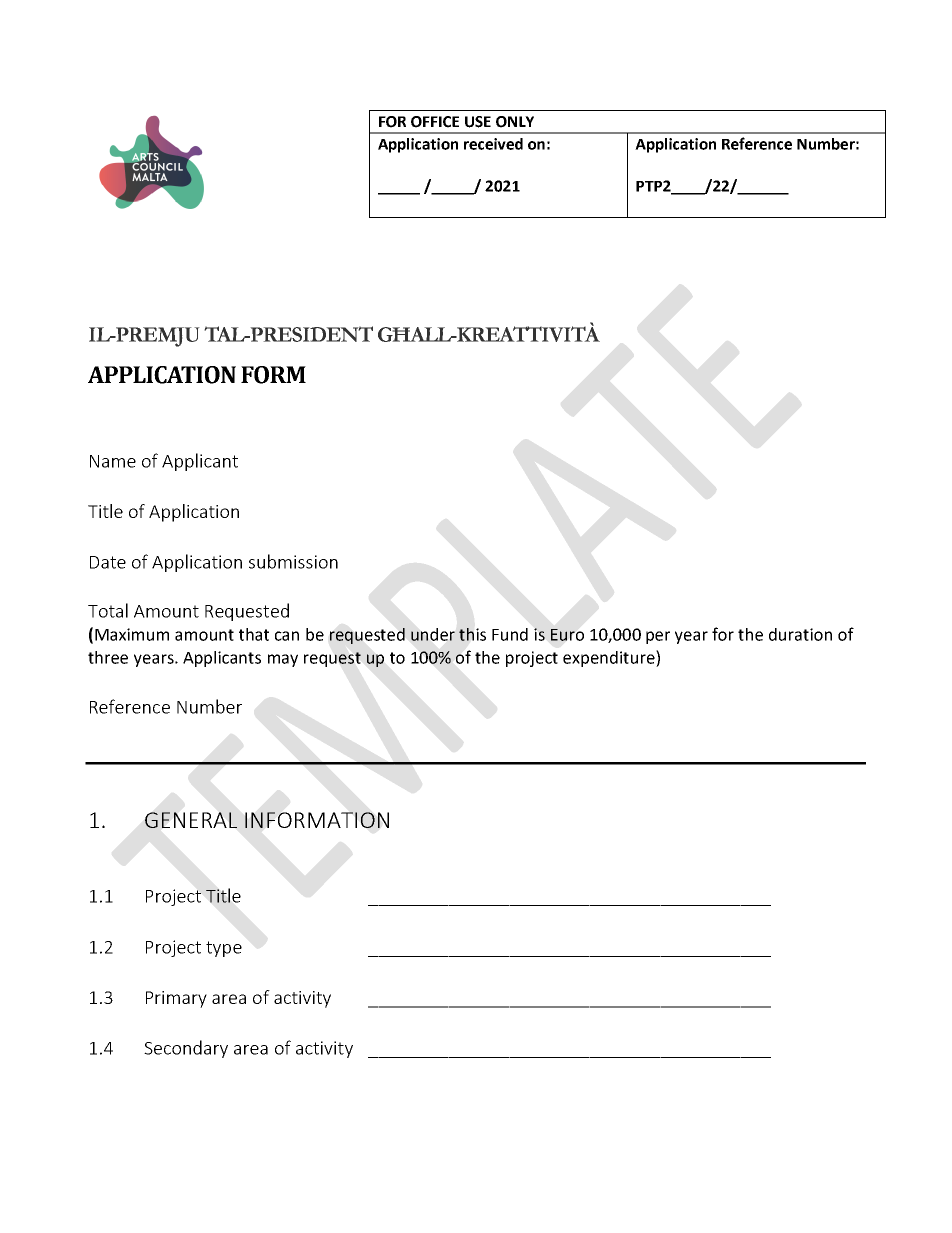  Describe the element at coordinates (493, 144) in the document. I see `received` at that location.
